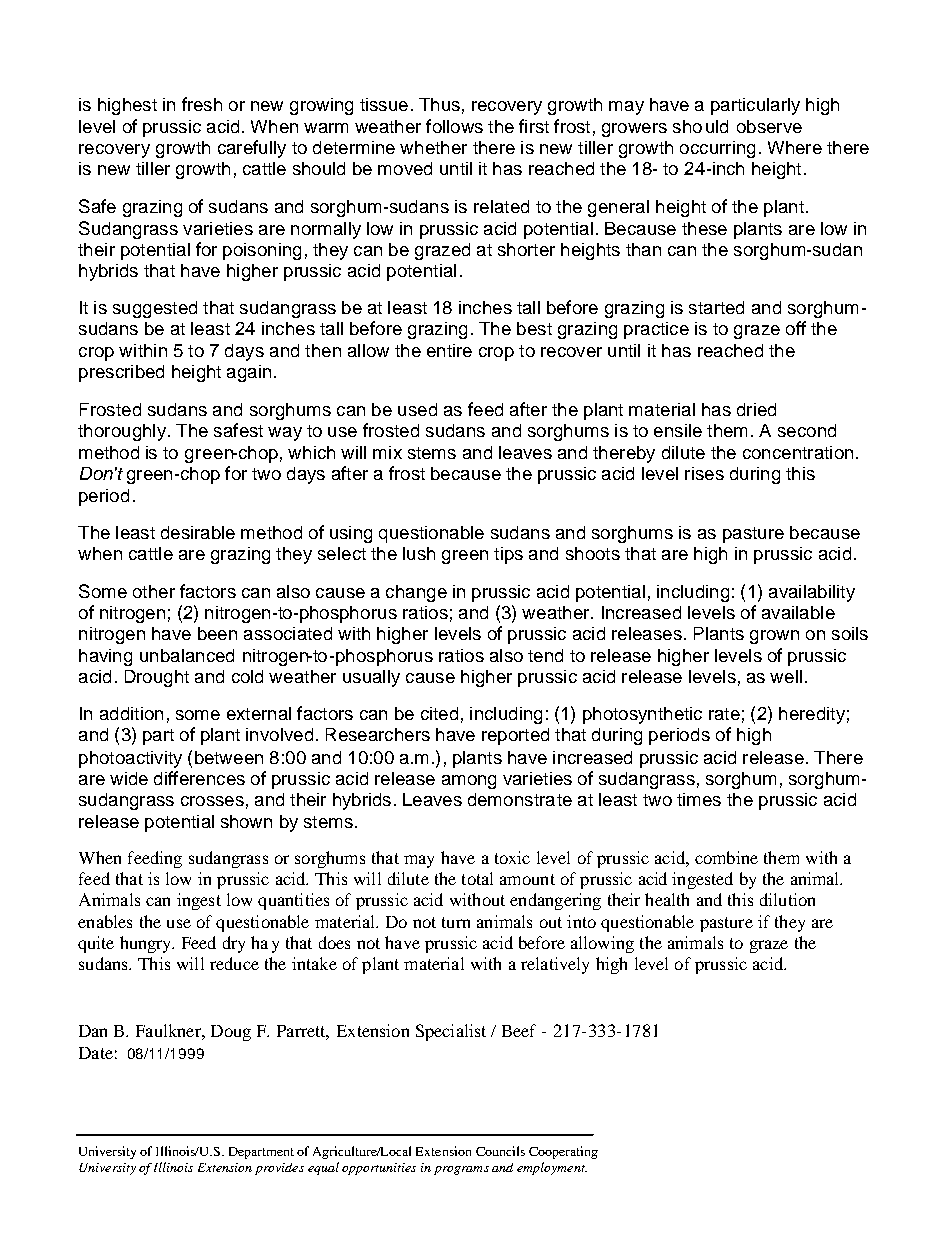 The image size is (952, 1233). Describe the element at coordinates (798, 452) in the page. I see `concentration` at that location.
